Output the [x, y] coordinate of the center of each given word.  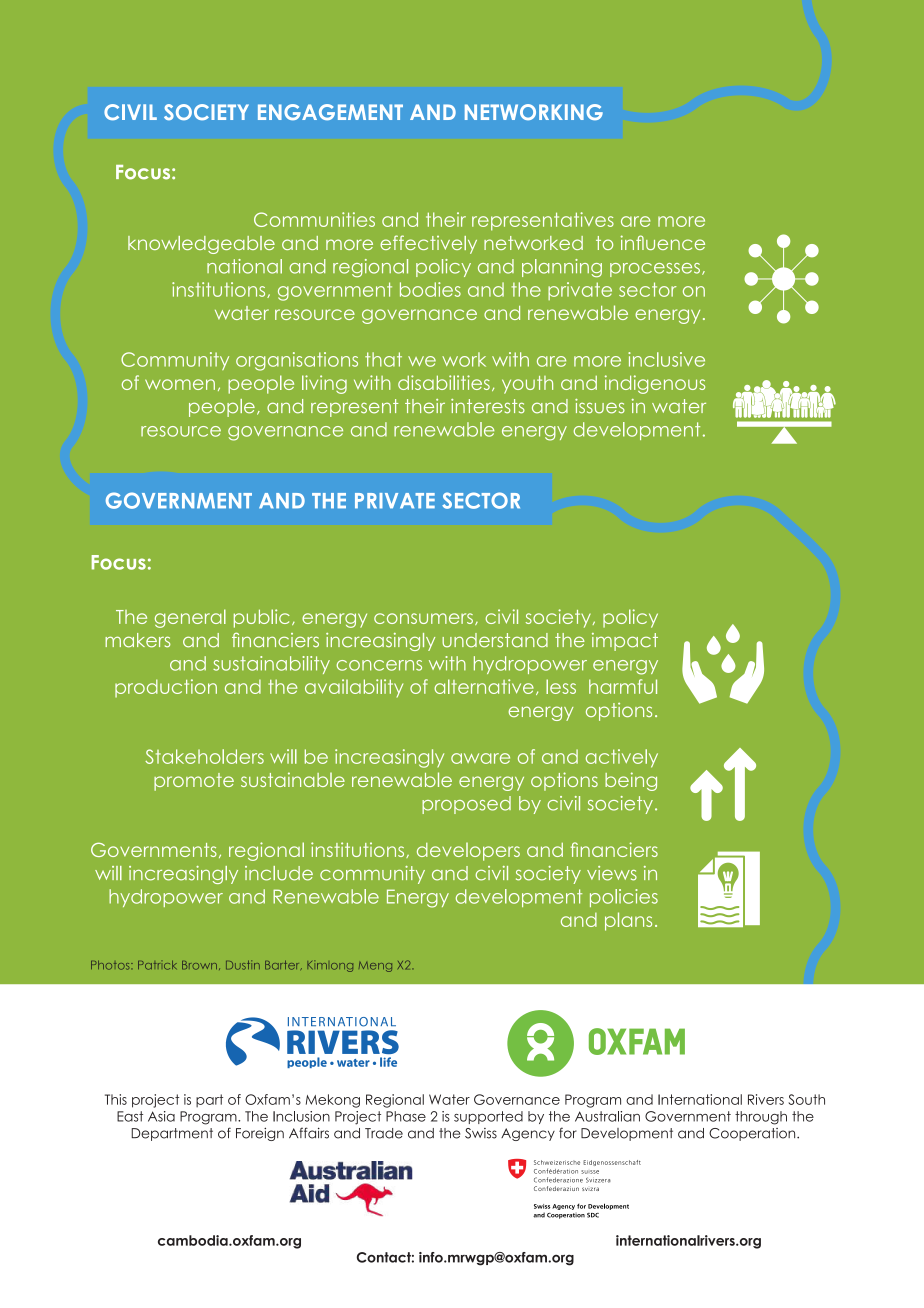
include [279, 873]
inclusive [666, 359]
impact [625, 642]
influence [663, 242]
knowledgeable [201, 245]
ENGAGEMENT [330, 112]
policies [624, 898]
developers [468, 852]
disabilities [444, 382]
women [180, 384]
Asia [161, 1116]
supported [488, 1117]
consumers [423, 618]
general [190, 618]
